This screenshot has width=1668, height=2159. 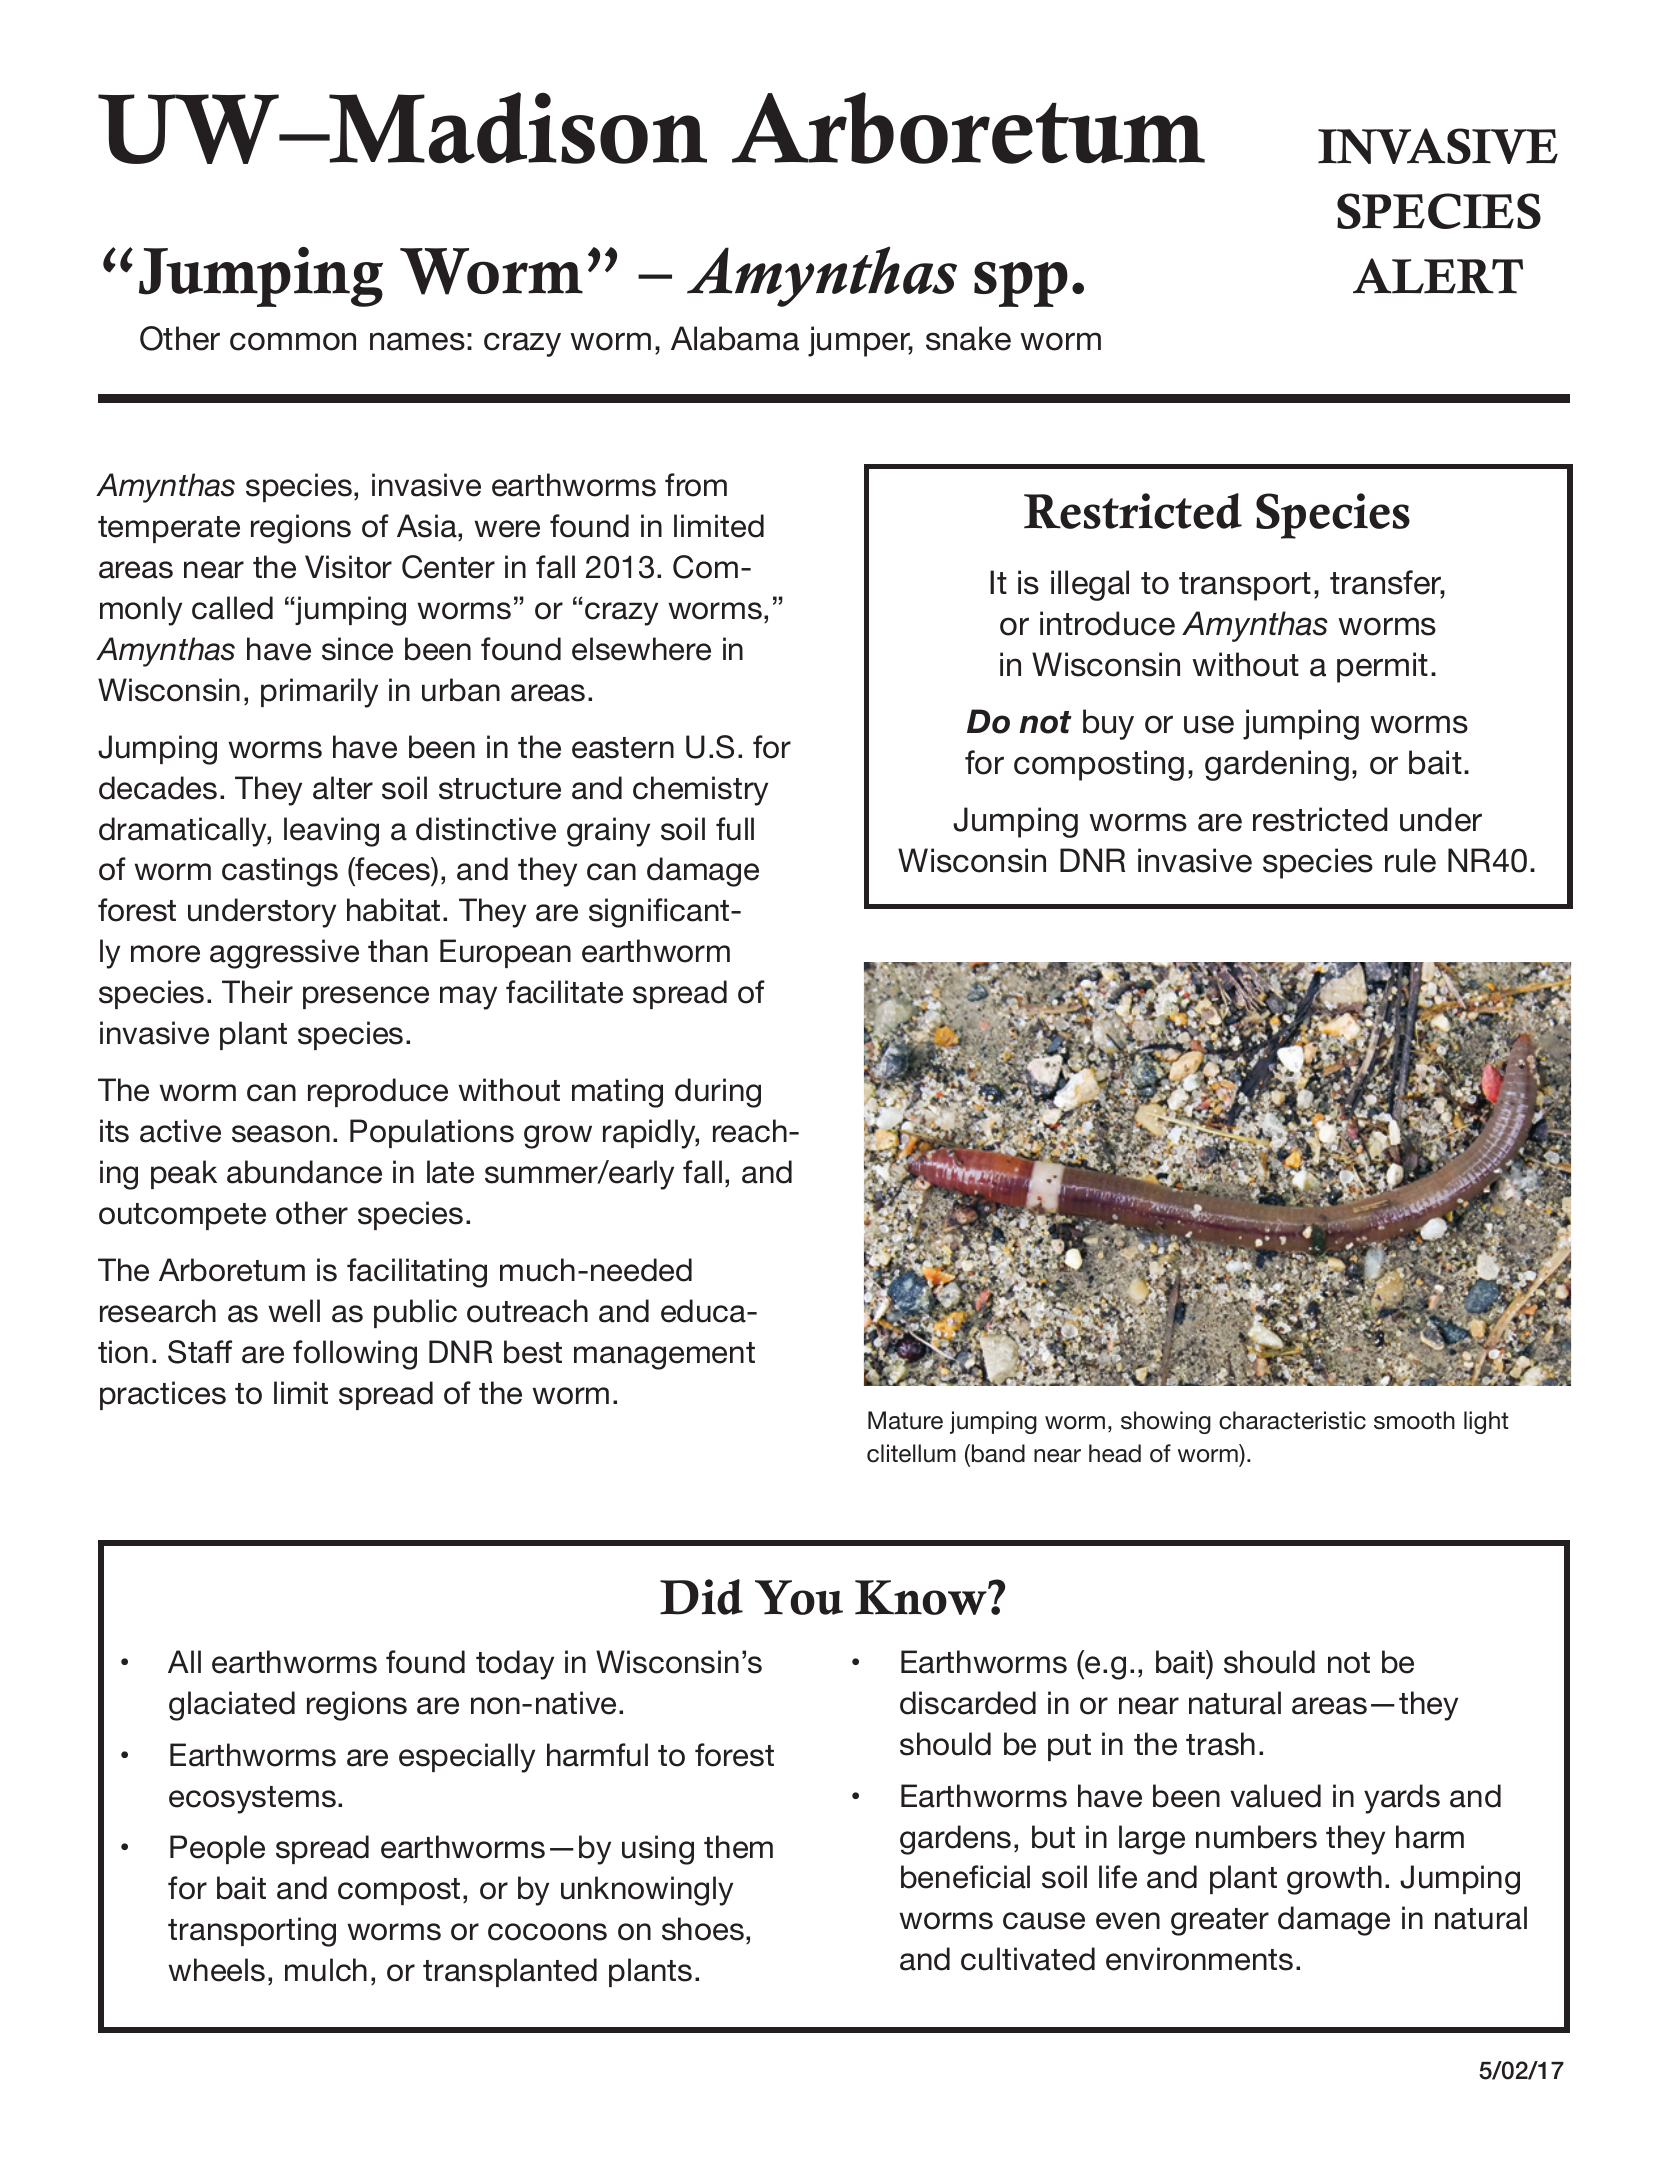 What do you see at coordinates (718, 1093) in the screenshot?
I see `during` at bounding box center [718, 1093].
